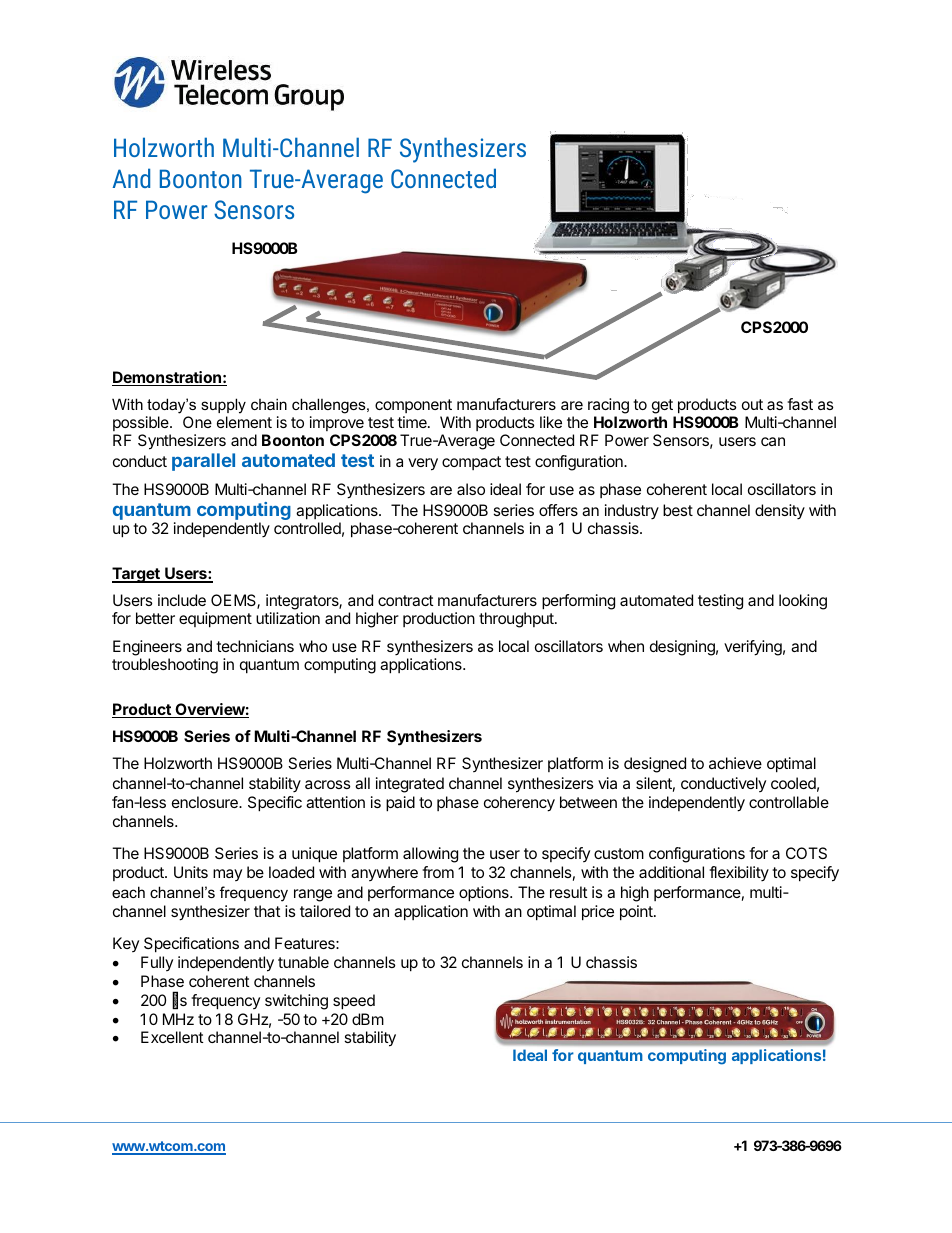 Image resolution: width=952 pixels, height=1233 pixels. I want to click on achieve, so click(735, 763).
